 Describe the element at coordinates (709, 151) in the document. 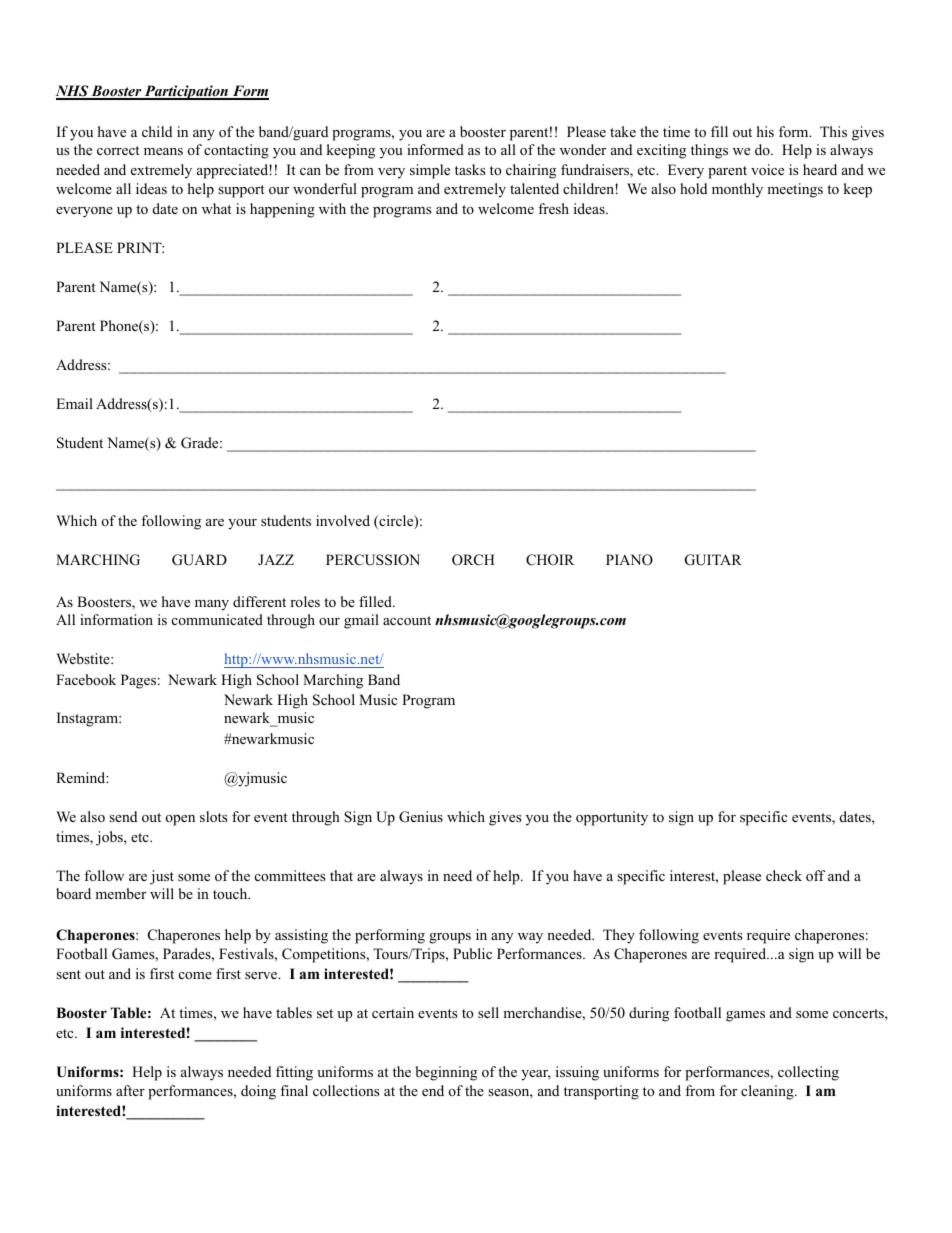

I see `things` at that location.
